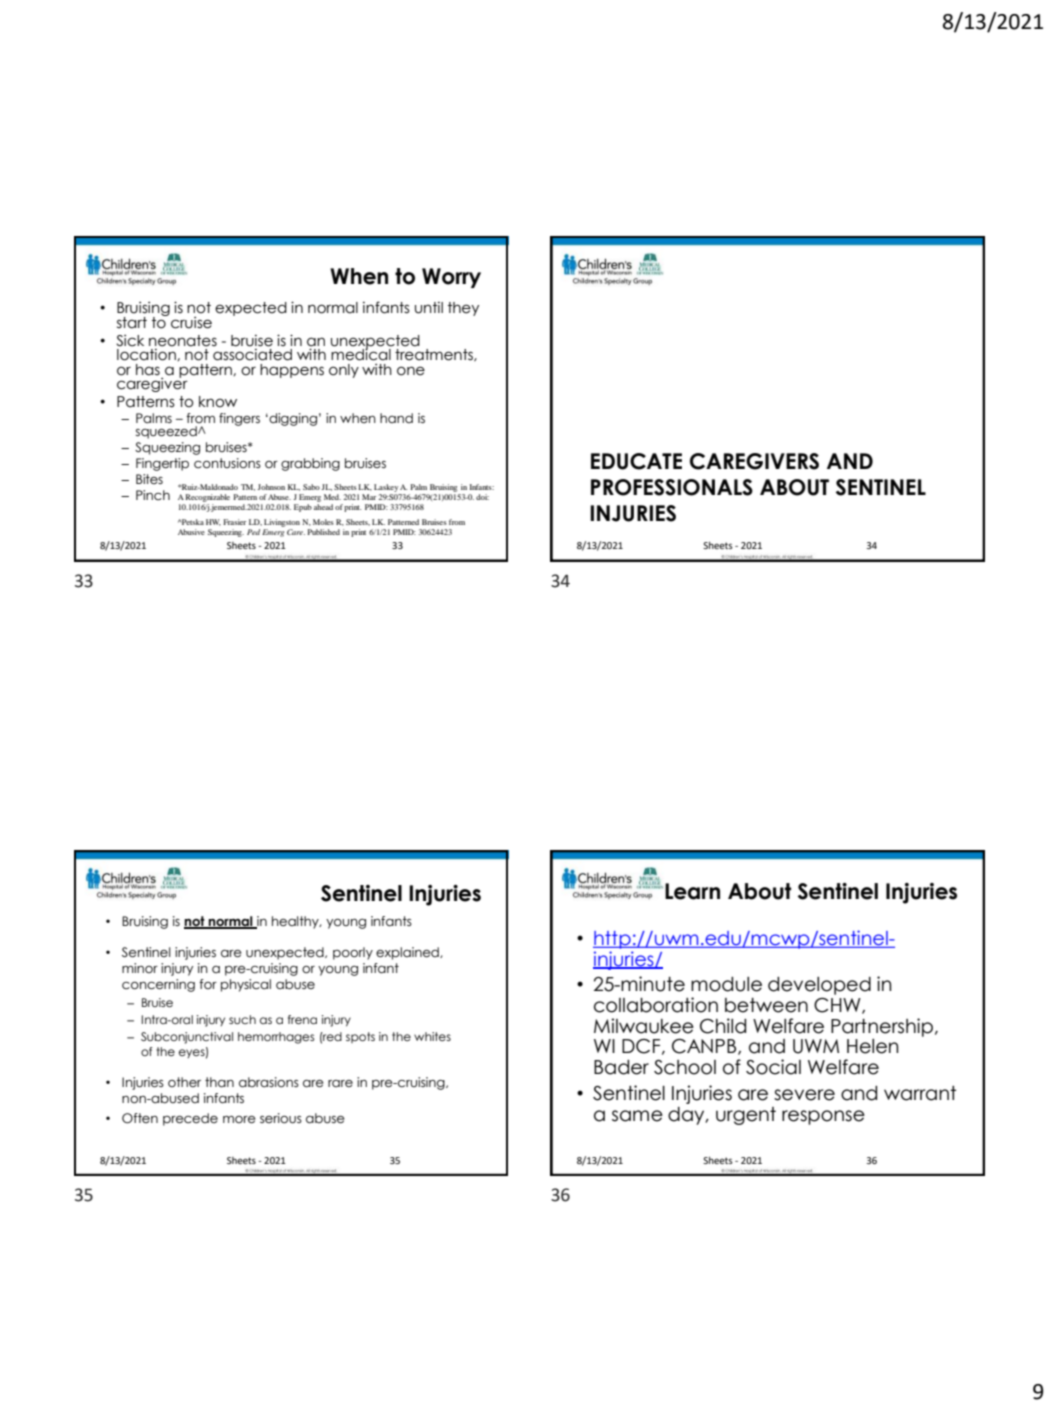  I want to click on developed, so click(819, 986).
